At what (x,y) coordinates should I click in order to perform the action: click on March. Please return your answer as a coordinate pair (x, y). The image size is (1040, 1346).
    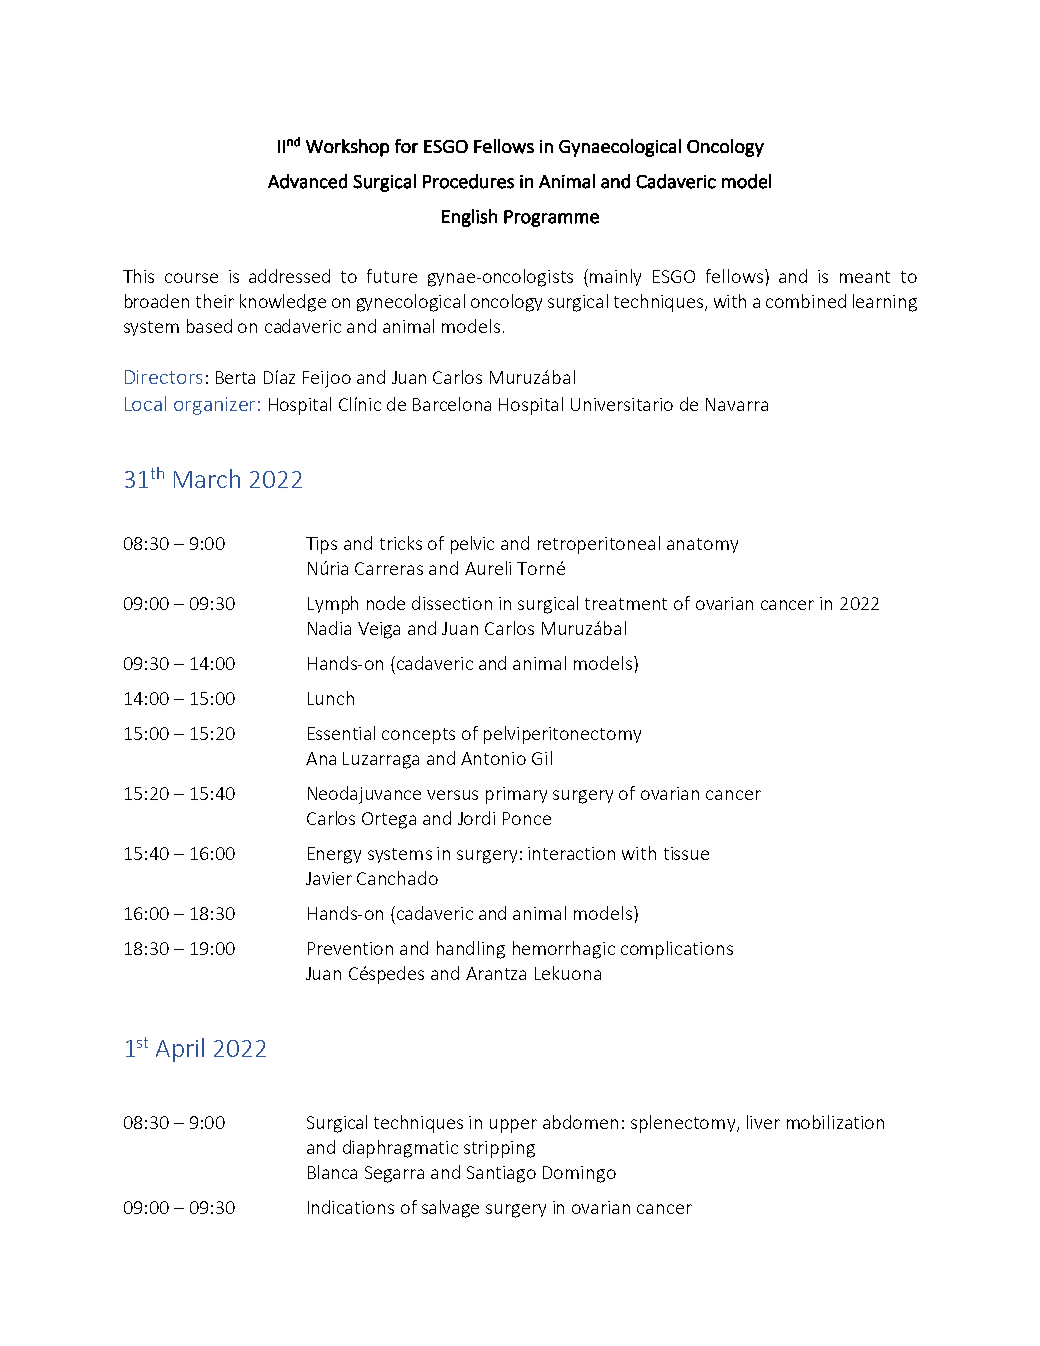
    Looking at the image, I should click on (207, 478).
